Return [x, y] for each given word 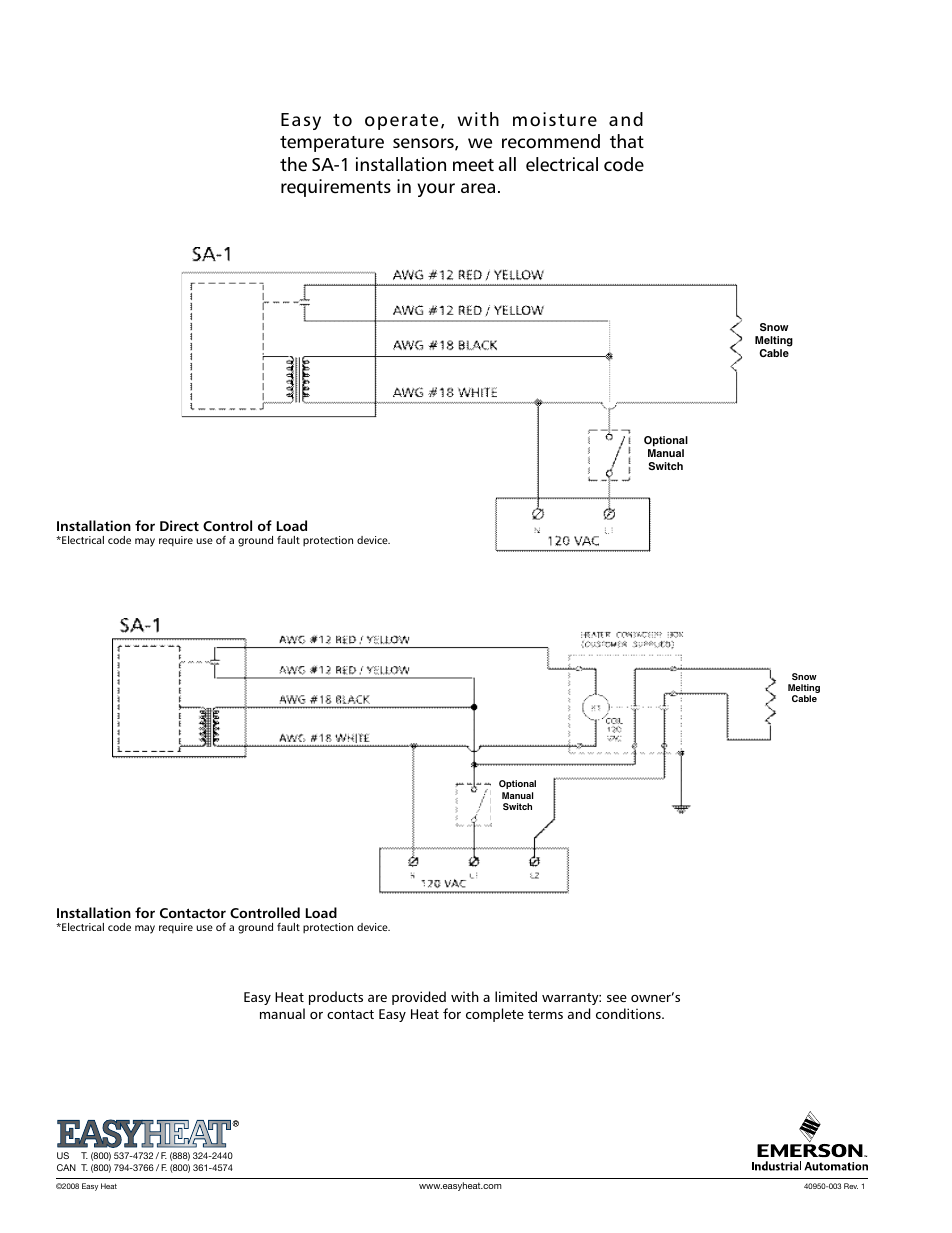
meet [473, 165]
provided [419, 998]
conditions [629, 1013]
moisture [555, 119]
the [293, 164]
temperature [332, 144]
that [627, 141]
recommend [551, 141]
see [617, 998]
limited [516, 996]
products [336, 998]
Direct [179, 525]
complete [495, 1015]
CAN [66, 1167]
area [478, 188]
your [436, 190]
